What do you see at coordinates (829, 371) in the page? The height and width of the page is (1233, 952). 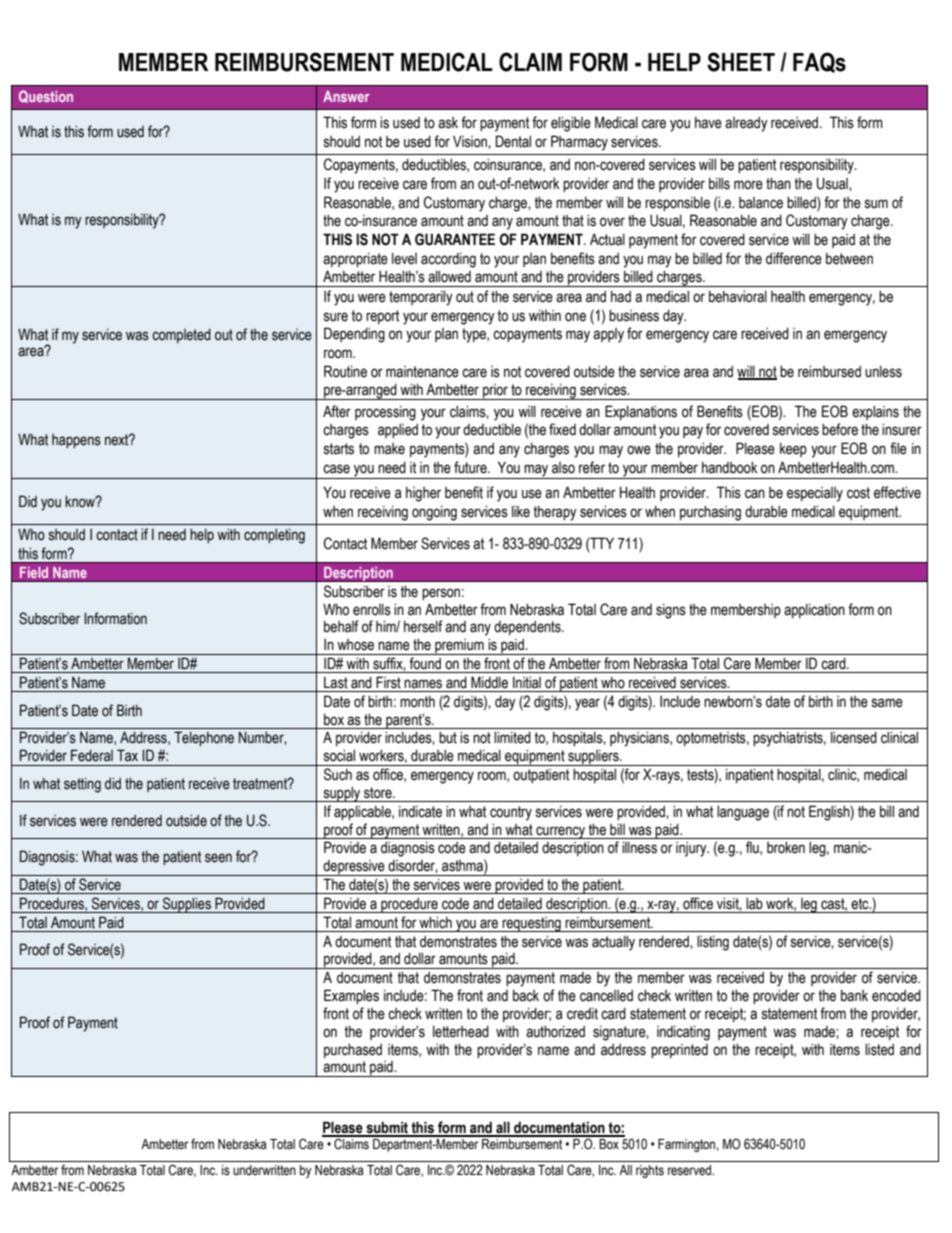 I see `reimbursed` at bounding box center [829, 371].
